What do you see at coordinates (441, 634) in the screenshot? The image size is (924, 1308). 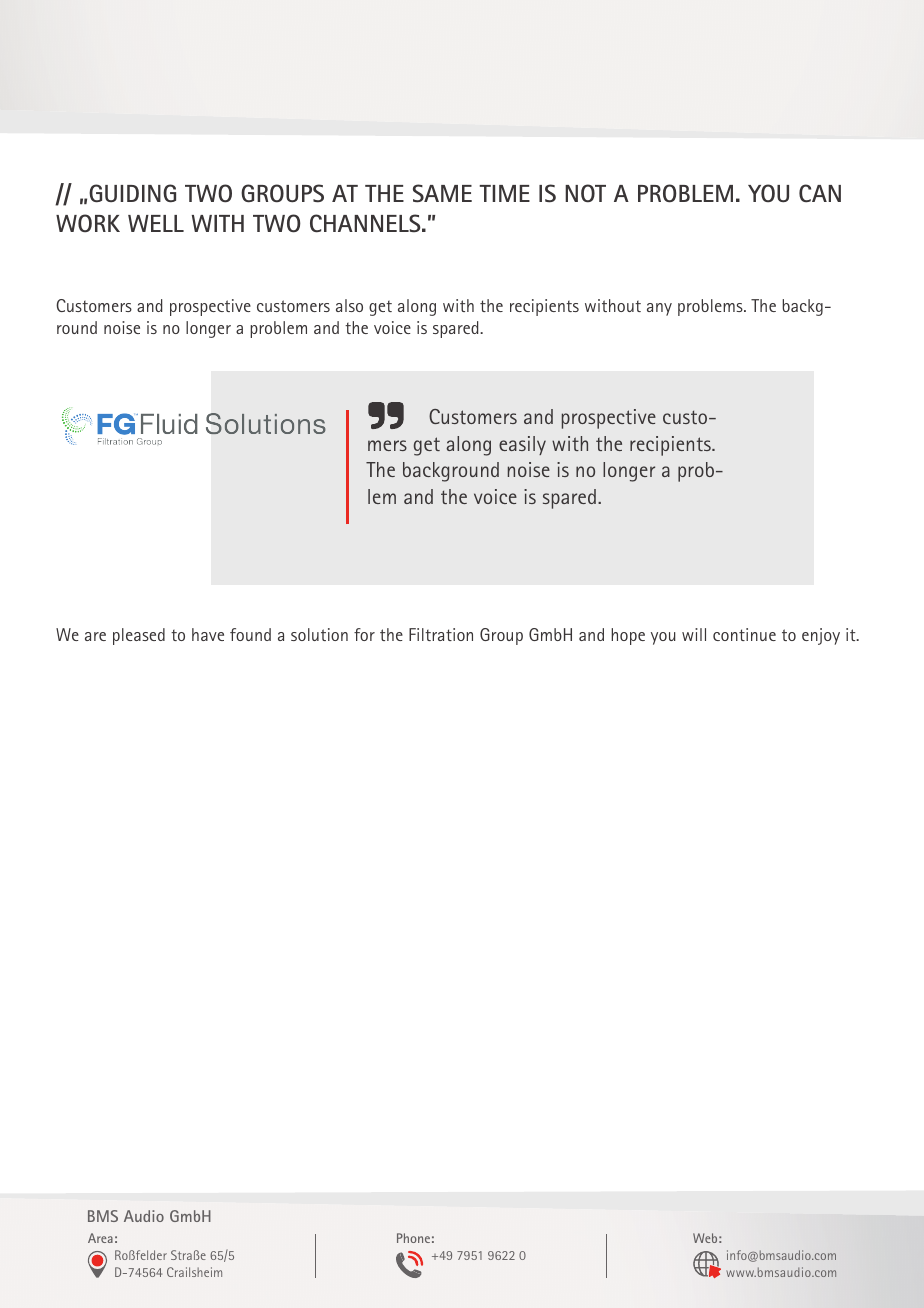 I see `Filtration` at bounding box center [441, 634].
